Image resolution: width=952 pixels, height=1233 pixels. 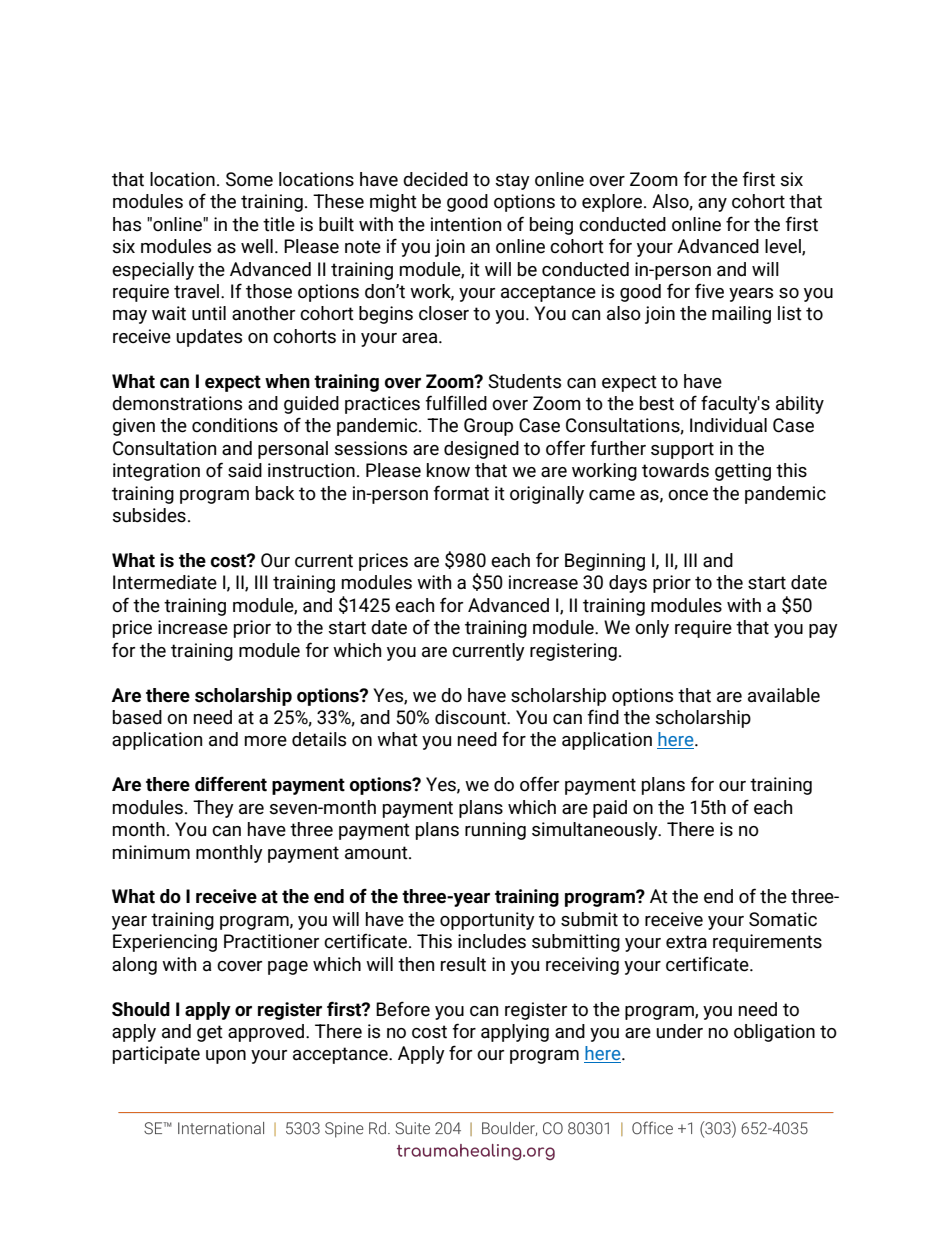 I want to click on Before, so click(x=403, y=1009).
